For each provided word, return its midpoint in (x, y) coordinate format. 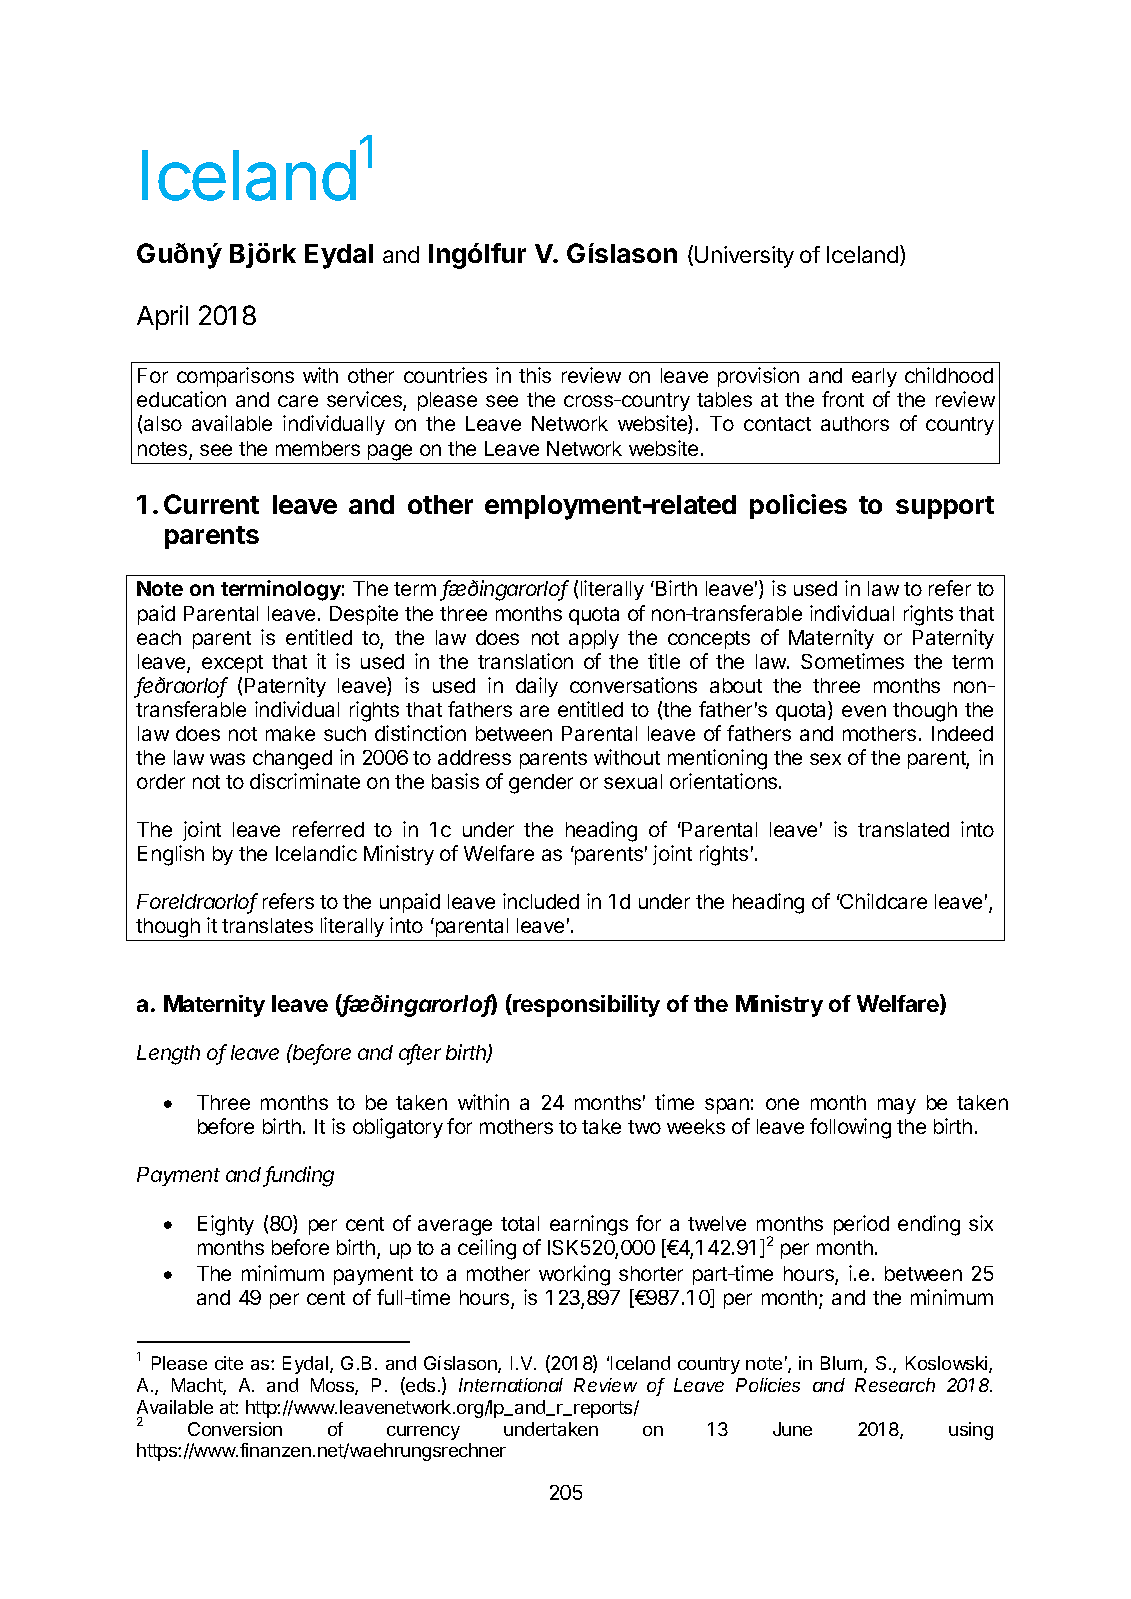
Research (895, 1385)
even (864, 711)
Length (168, 1055)
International (511, 1385)
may (897, 1106)
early (874, 377)
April (162, 317)
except (232, 664)
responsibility (585, 1005)
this (535, 375)
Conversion (235, 1429)
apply (594, 639)
